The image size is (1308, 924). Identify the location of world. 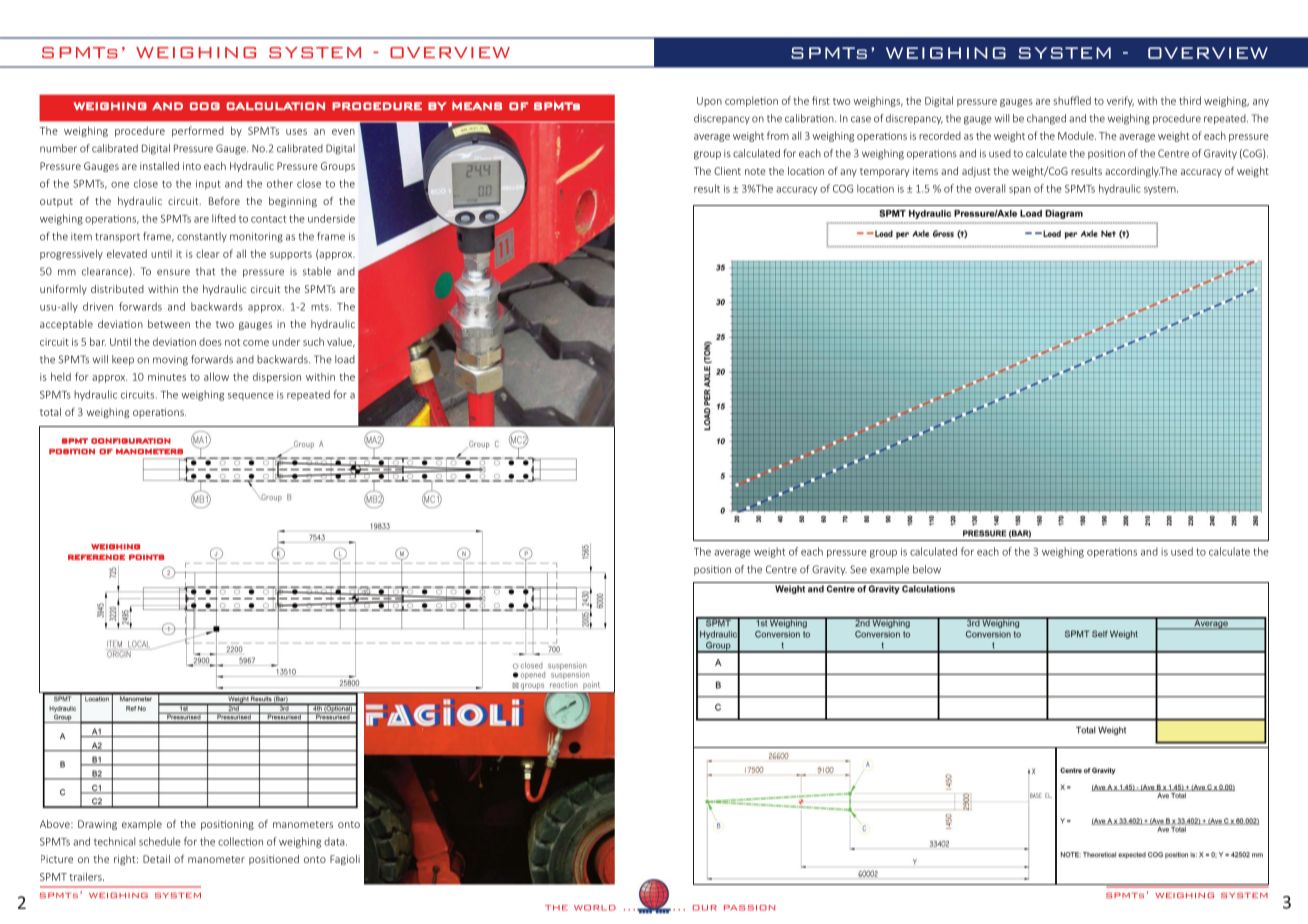
(595, 908).
